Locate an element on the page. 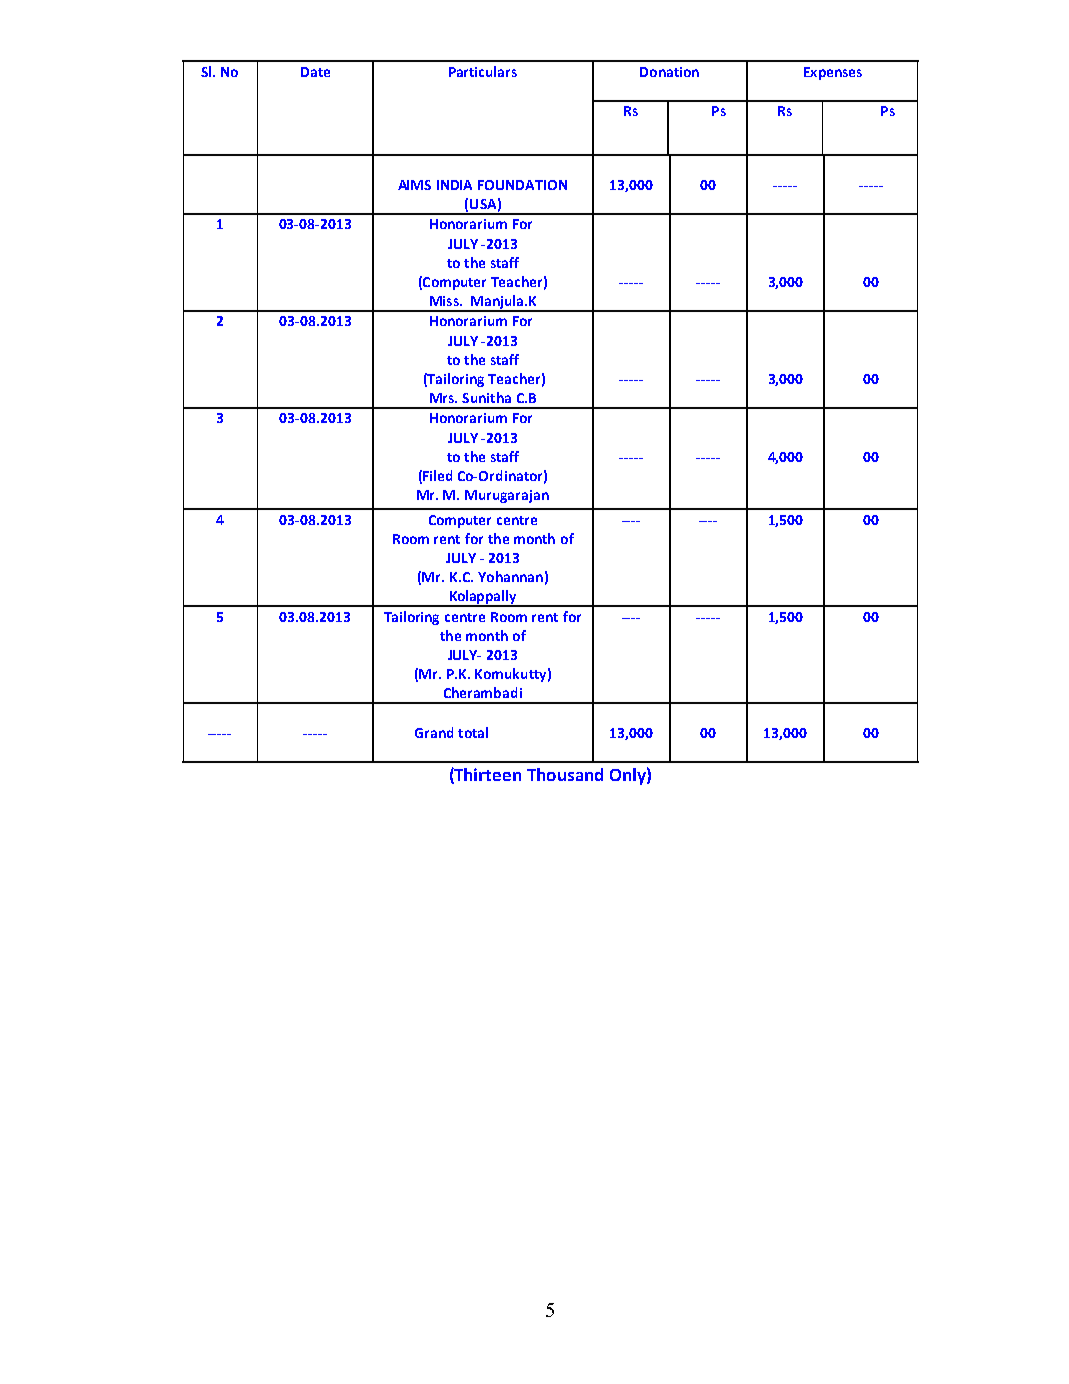 The image size is (1069, 1384). Thousand is located at coordinates (565, 774).
